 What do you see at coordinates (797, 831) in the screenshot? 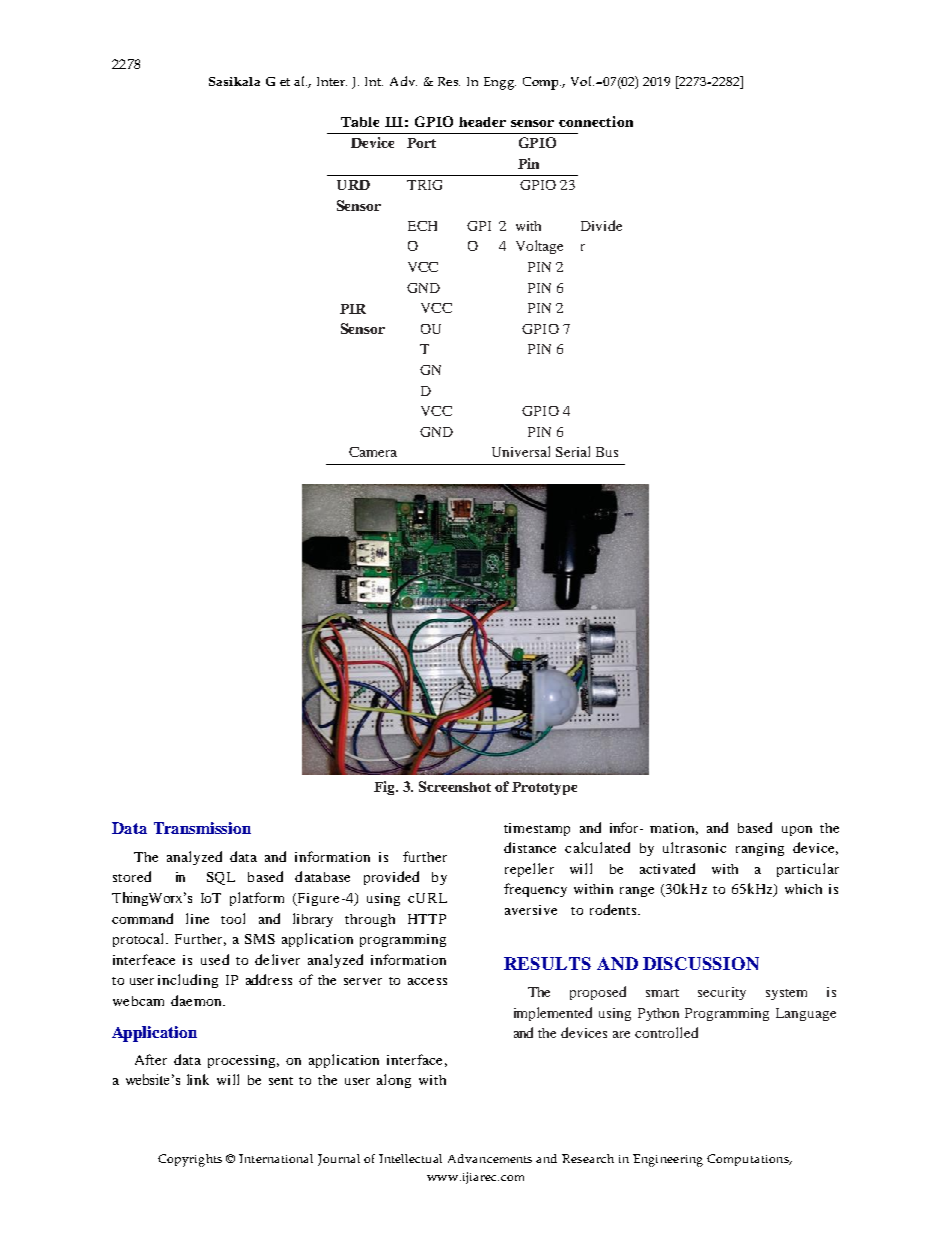
I see `upon` at bounding box center [797, 831].
